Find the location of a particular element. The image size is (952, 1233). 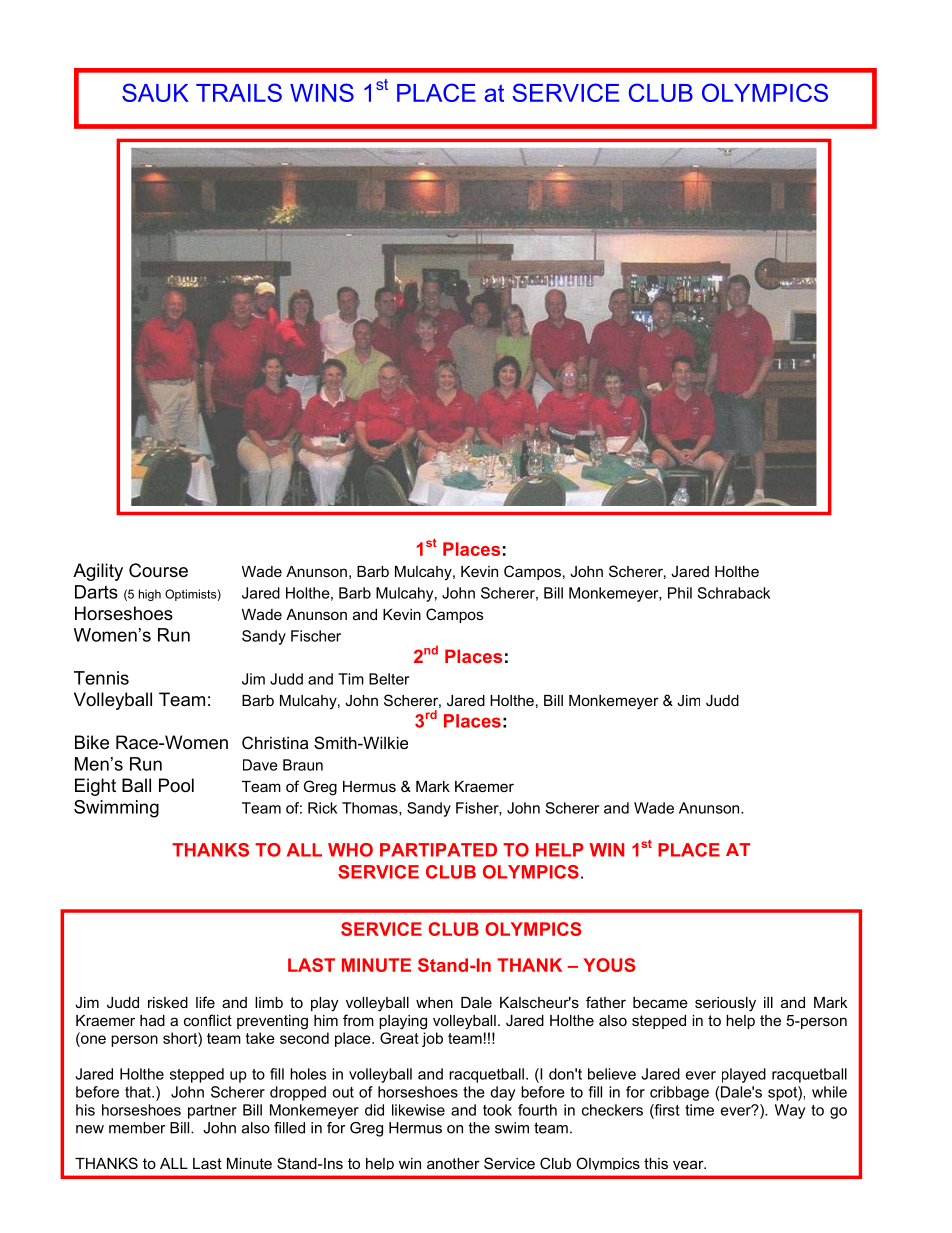

Pool is located at coordinates (176, 785).
